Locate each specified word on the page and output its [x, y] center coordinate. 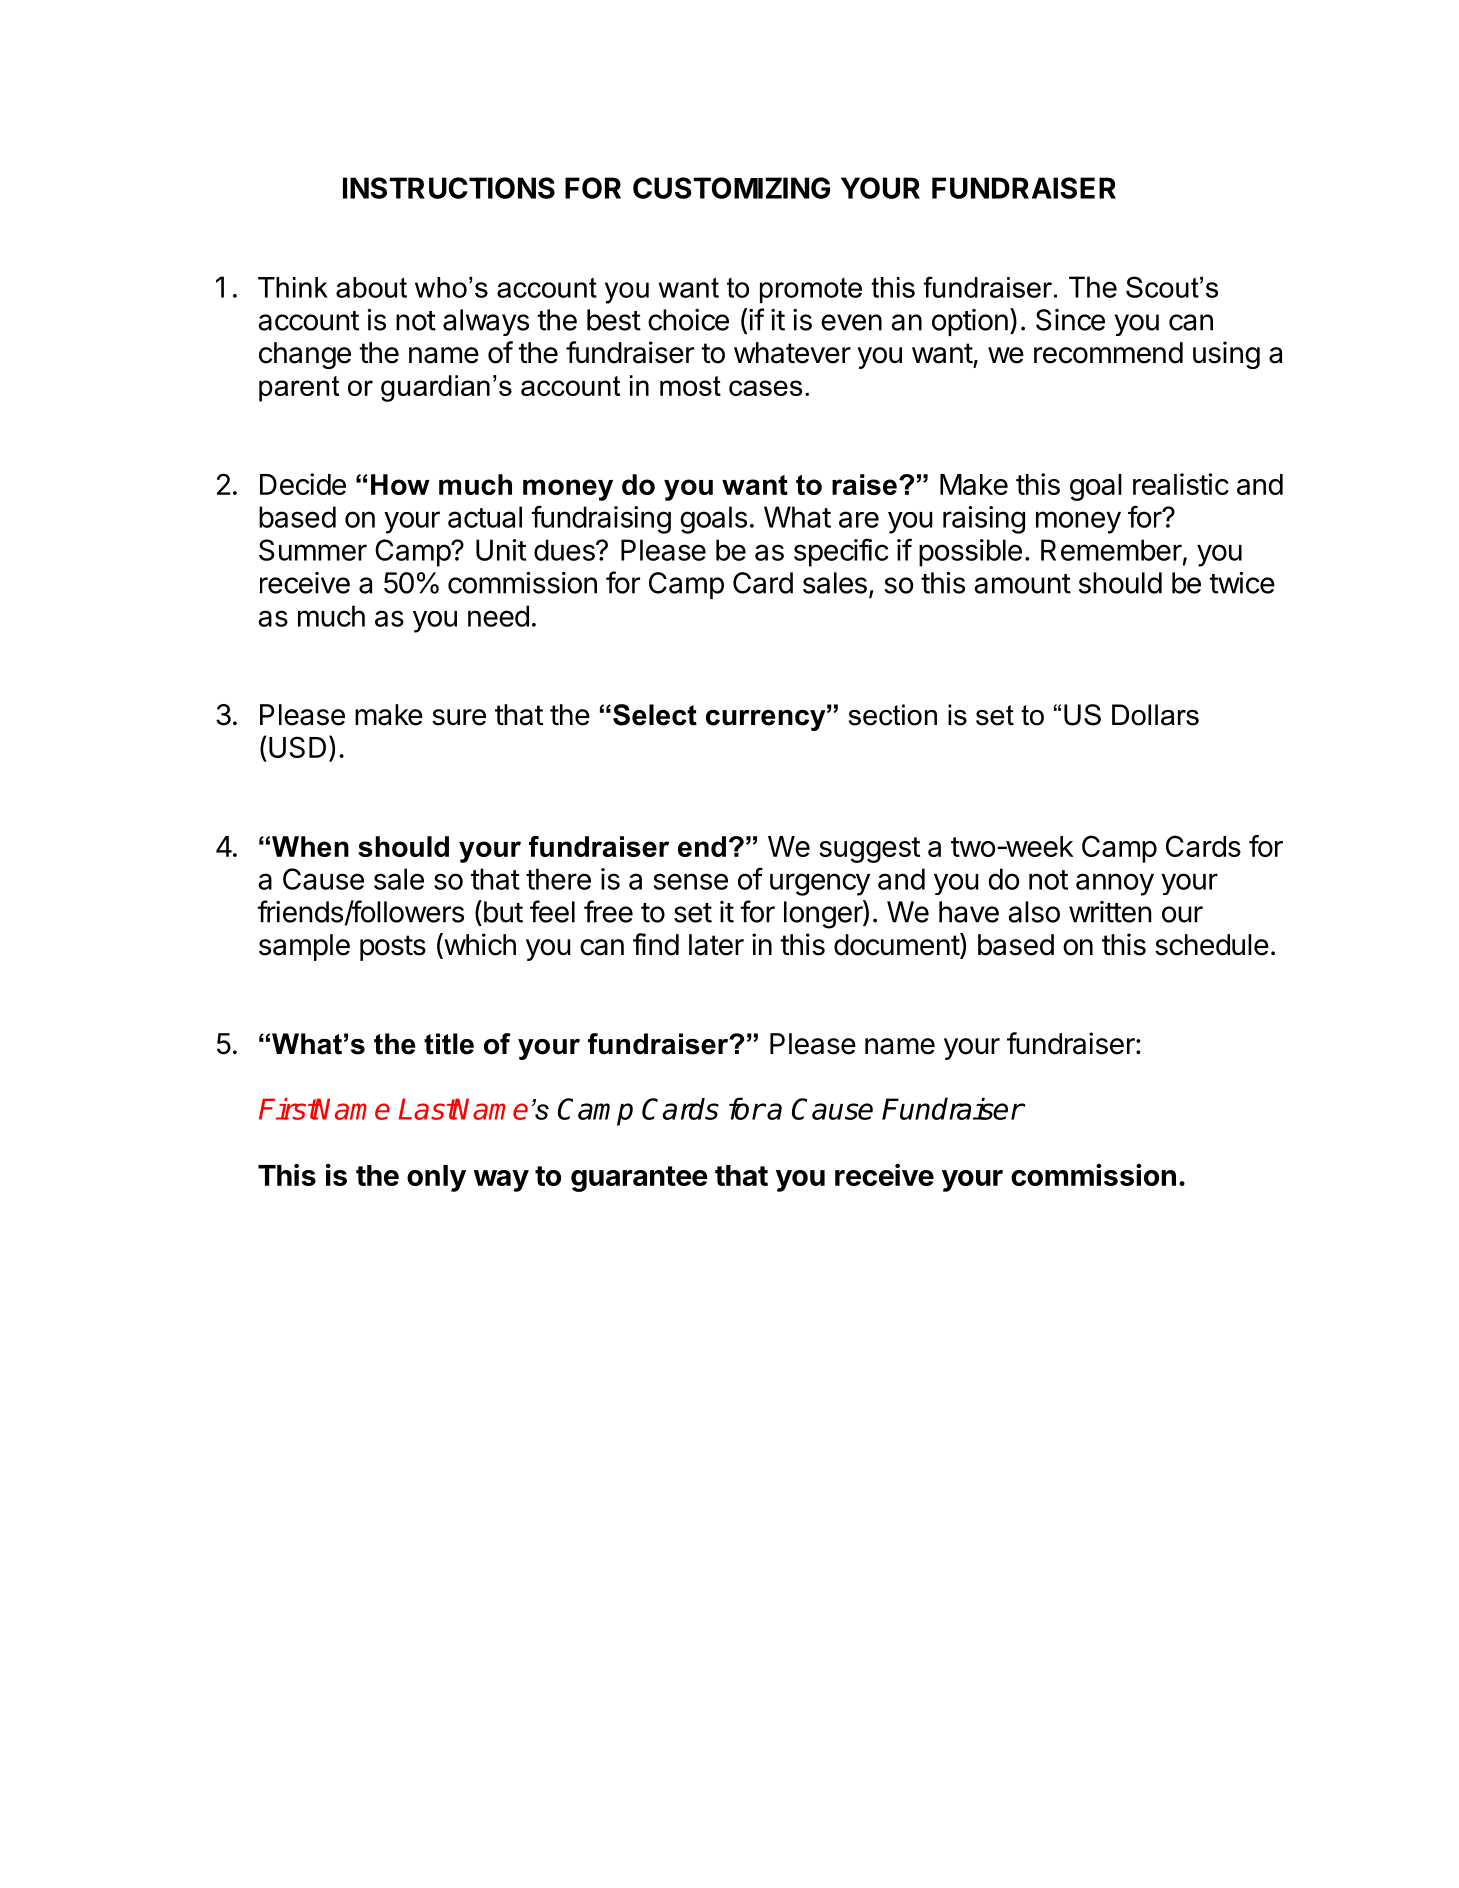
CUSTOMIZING [731, 188]
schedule [1212, 945]
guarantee [639, 1179]
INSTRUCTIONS [449, 188]
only [436, 1178]
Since [1070, 320]
